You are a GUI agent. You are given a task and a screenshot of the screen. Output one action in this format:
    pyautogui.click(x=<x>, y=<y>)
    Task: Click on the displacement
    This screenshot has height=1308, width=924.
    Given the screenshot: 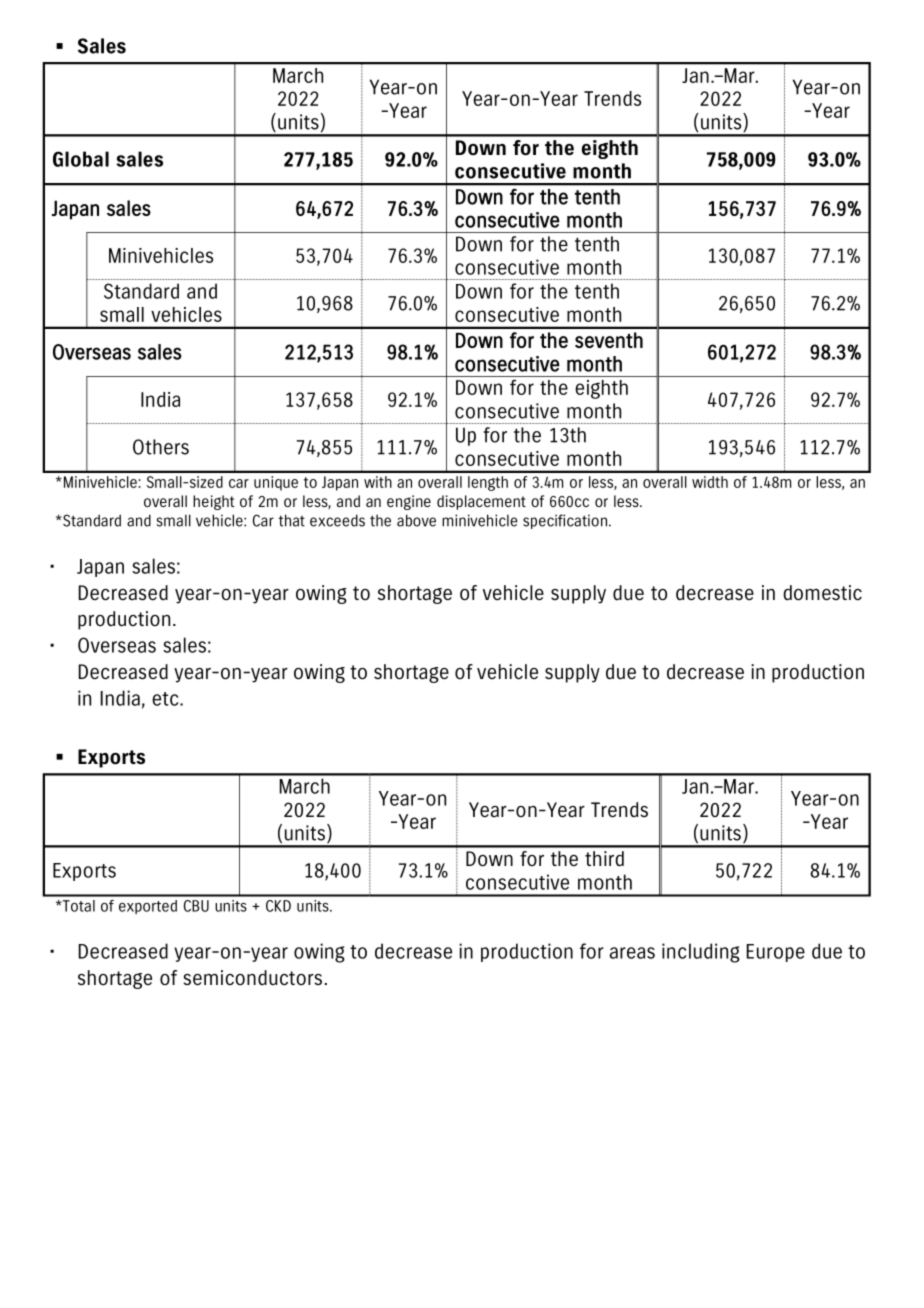 What is the action you would take?
    pyautogui.click(x=481, y=502)
